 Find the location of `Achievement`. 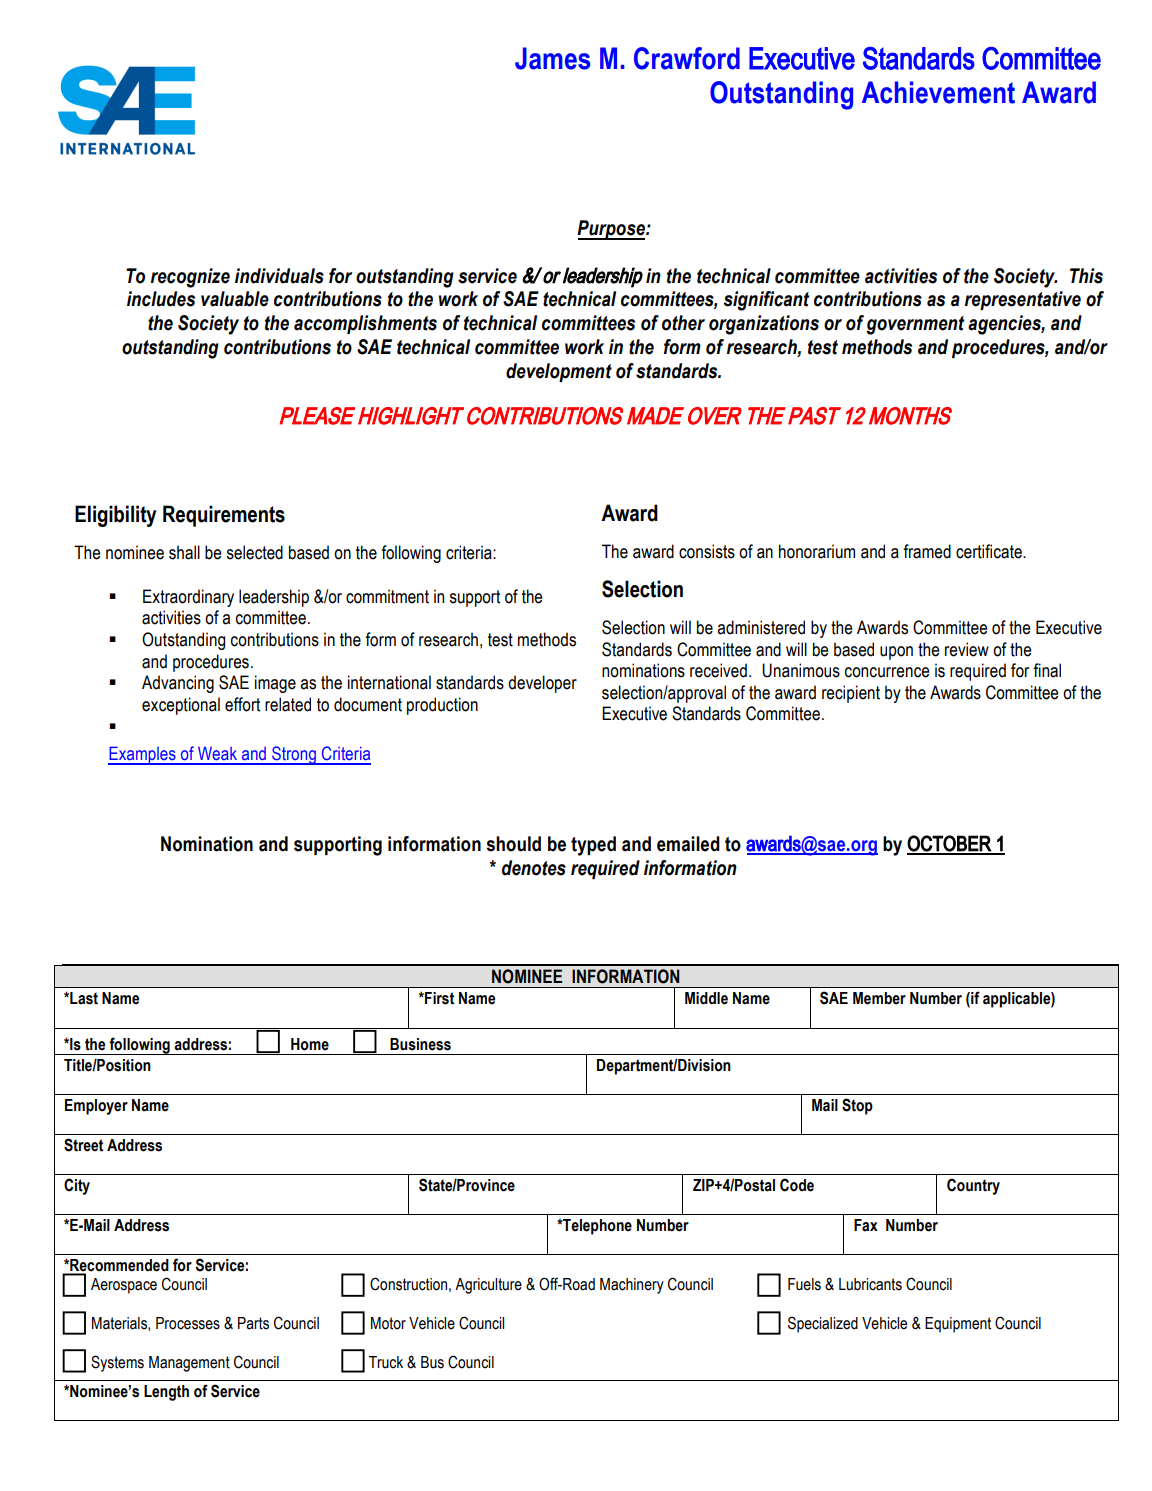

Achievement is located at coordinates (938, 92).
